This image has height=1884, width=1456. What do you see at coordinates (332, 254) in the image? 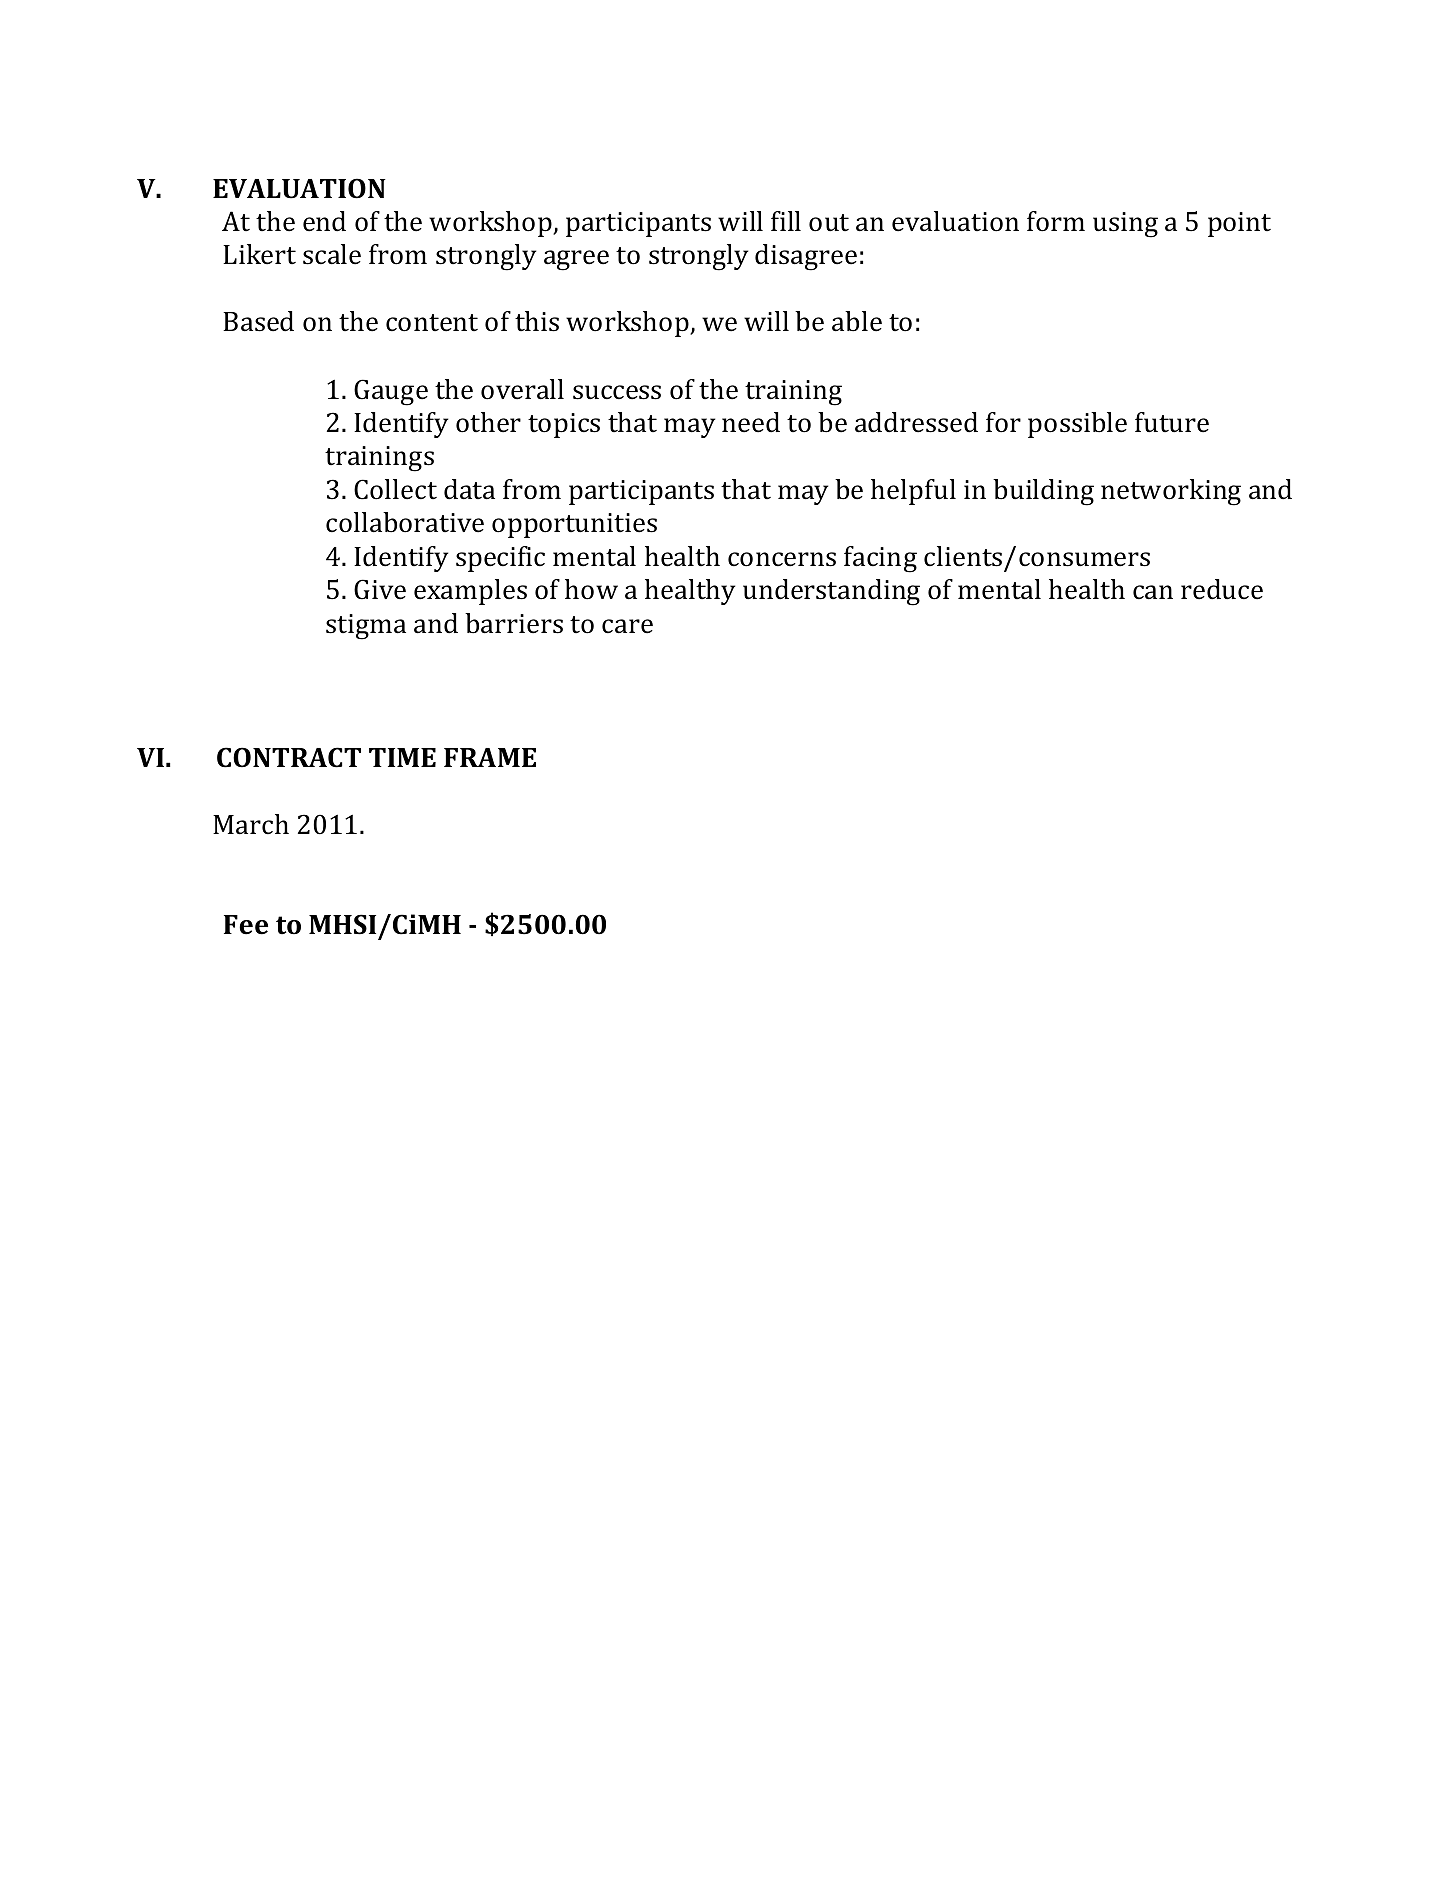
I see `scale` at bounding box center [332, 254].
